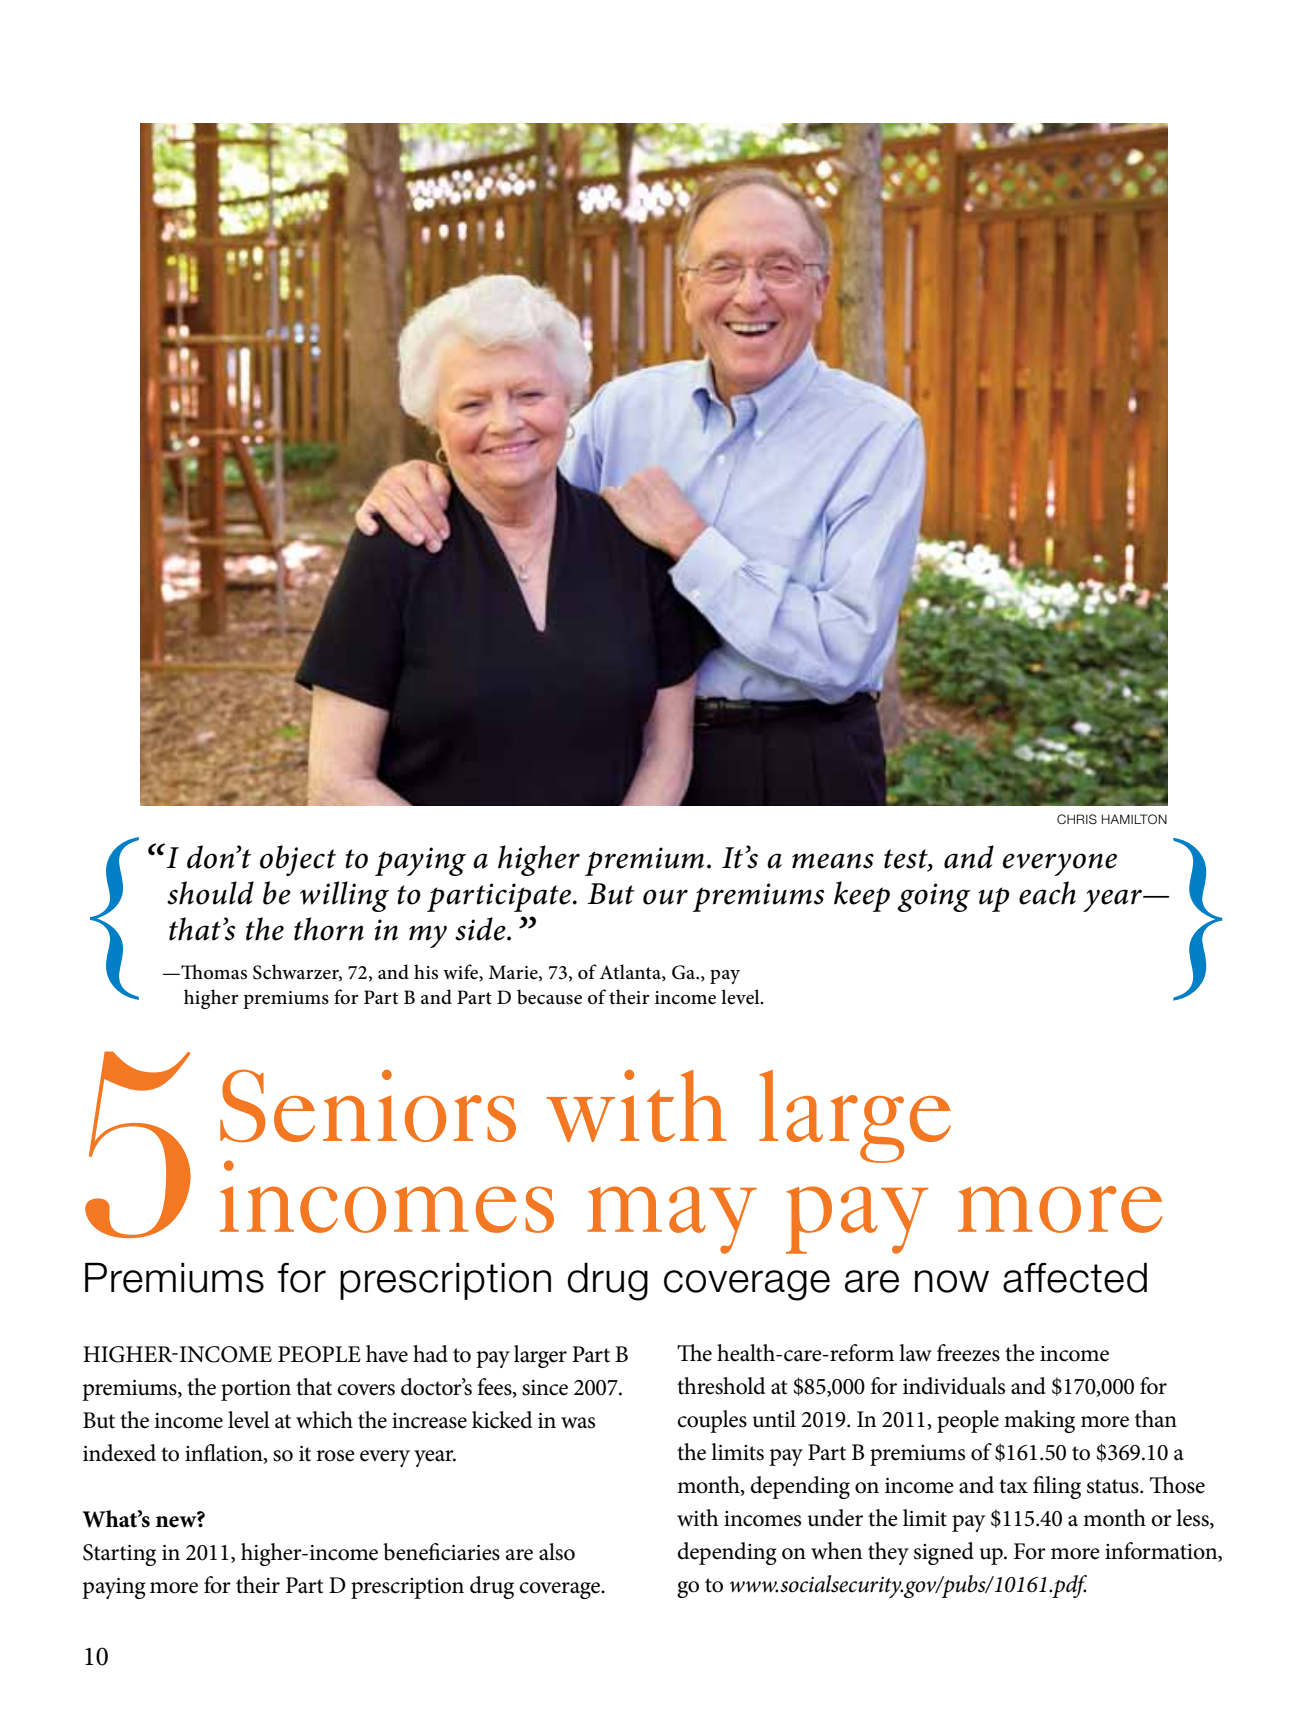 The height and width of the screenshot is (1716, 1308). What do you see at coordinates (549, 997) in the screenshot?
I see `because` at bounding box center [549, 997].
